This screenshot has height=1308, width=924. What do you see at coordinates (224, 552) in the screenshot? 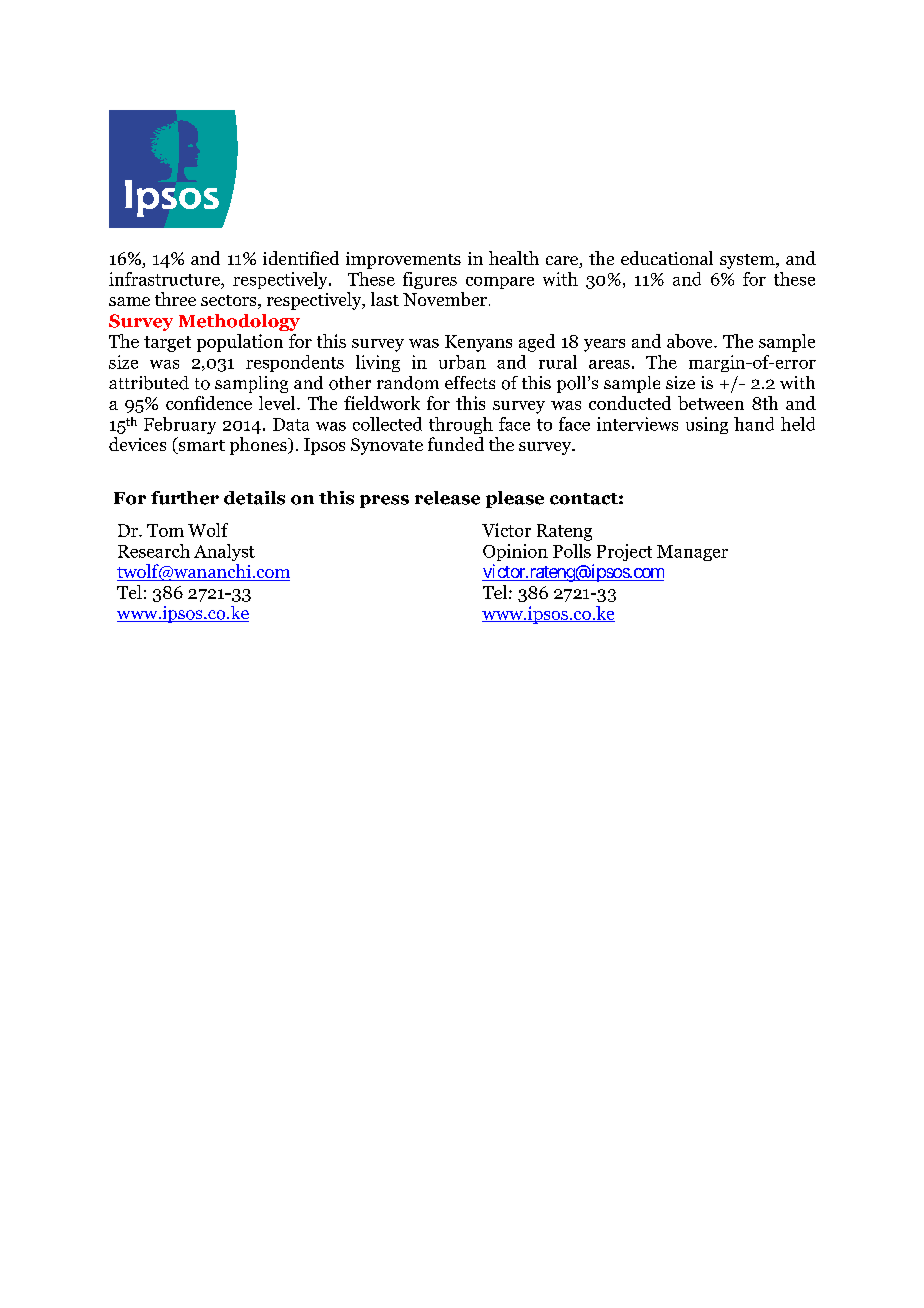
I see `Analyst` at bounding box center [224, 552].
